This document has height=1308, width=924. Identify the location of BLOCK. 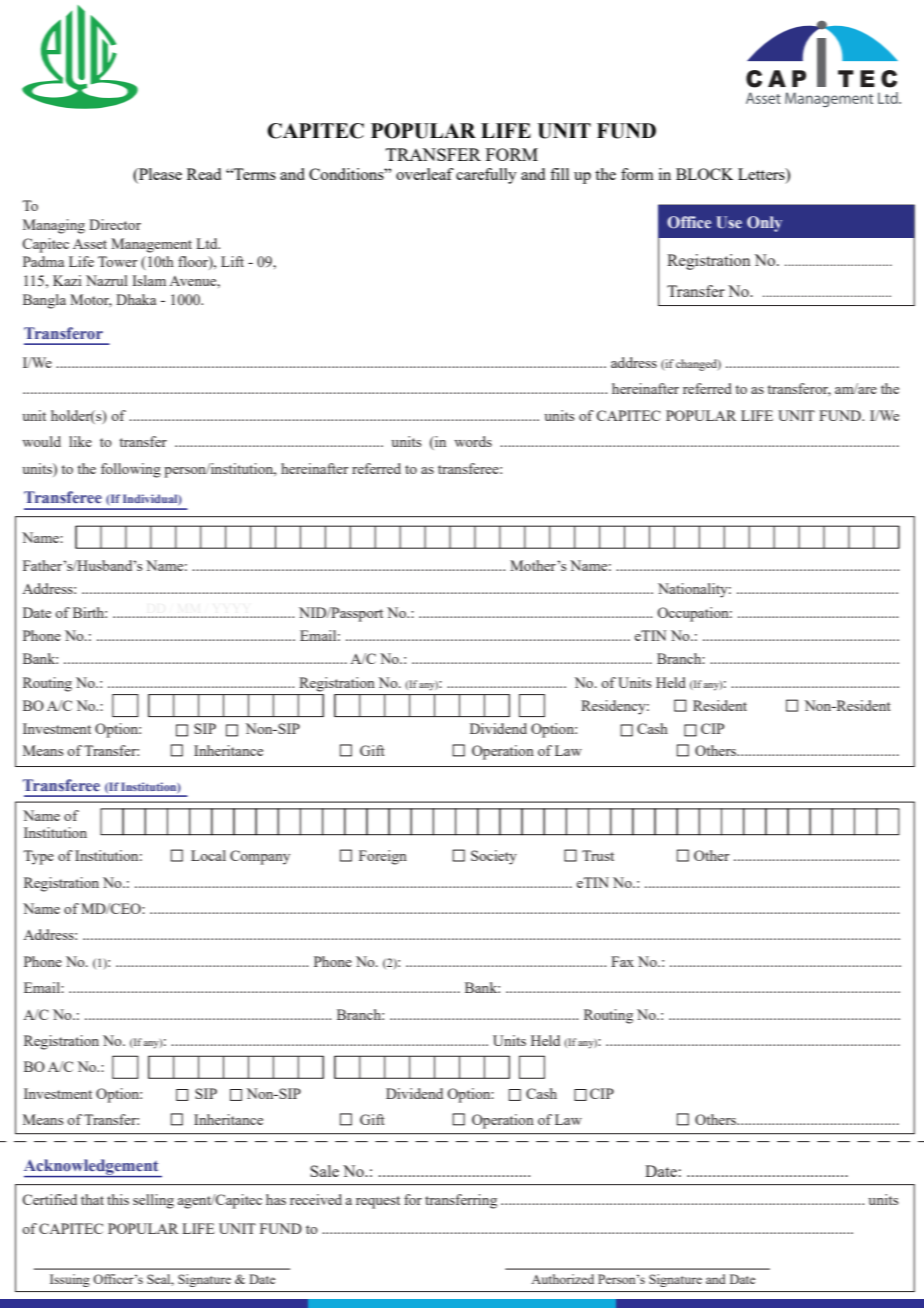
(705, 174).
